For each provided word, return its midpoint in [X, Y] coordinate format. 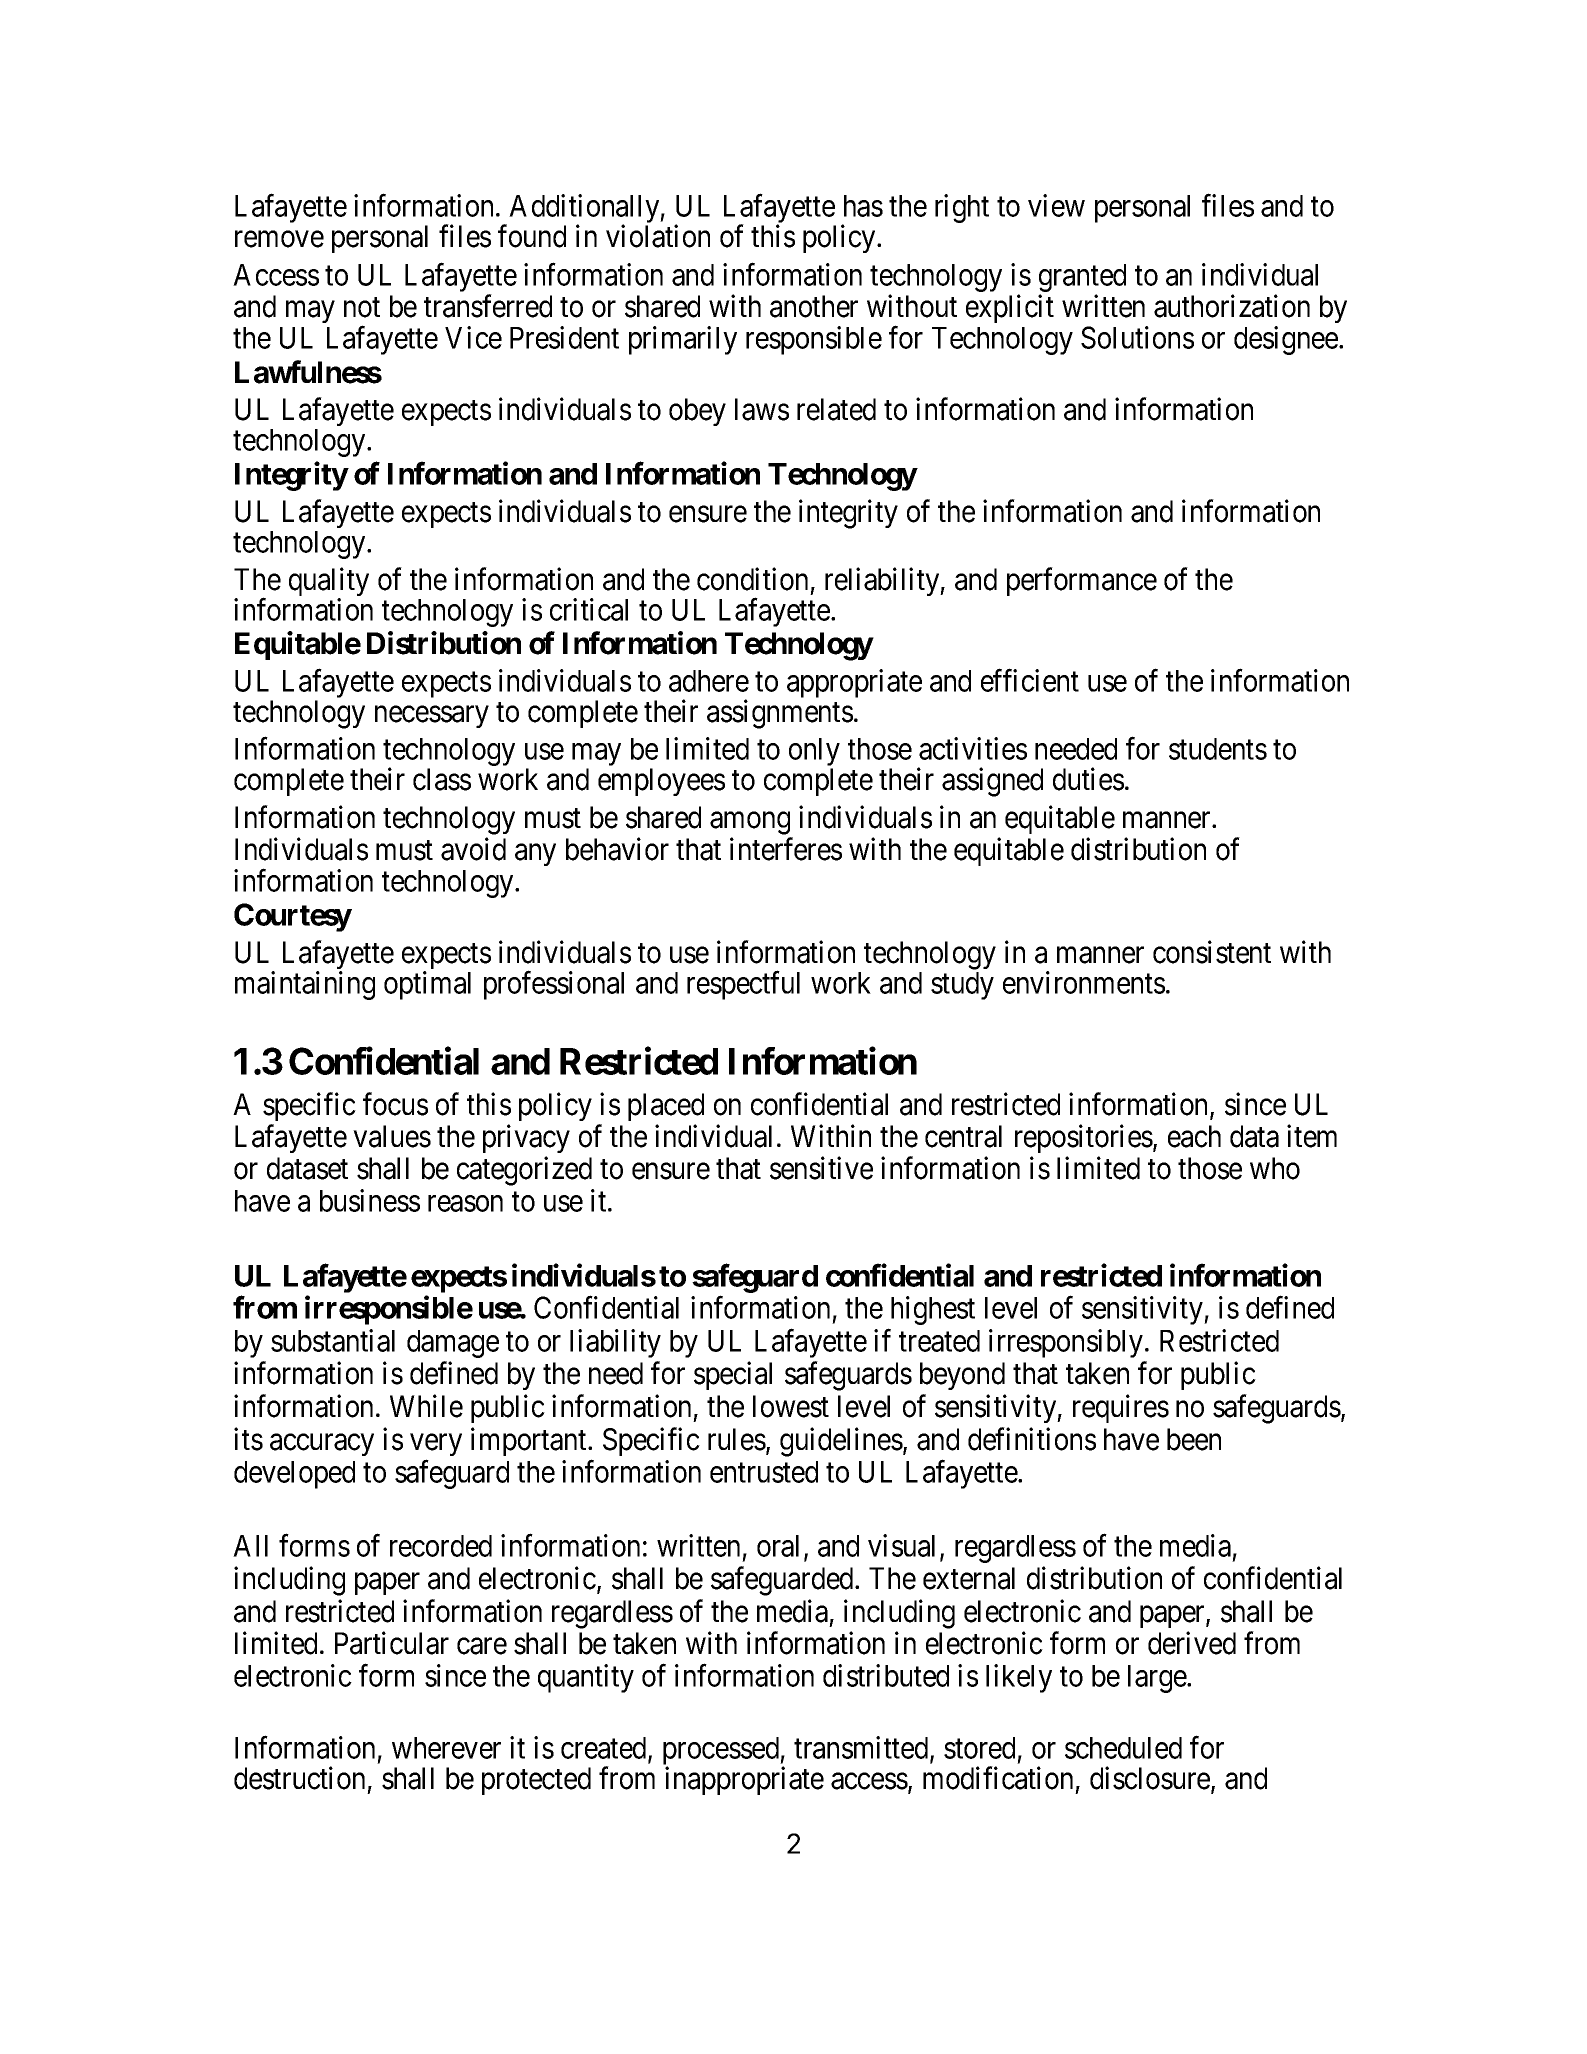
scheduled [1123, 1748]
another [814, 306]
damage [453, 1344]
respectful [743, 985]
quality [329, 583]
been [1194, 1439]
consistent [1212, 952]
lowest [791, 1406]
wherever [446, 1748]
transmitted [862, 1749]
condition [752, 579]
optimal [427, 985]
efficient [1030, 680]
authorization [1232, 306]
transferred [488, 306]
